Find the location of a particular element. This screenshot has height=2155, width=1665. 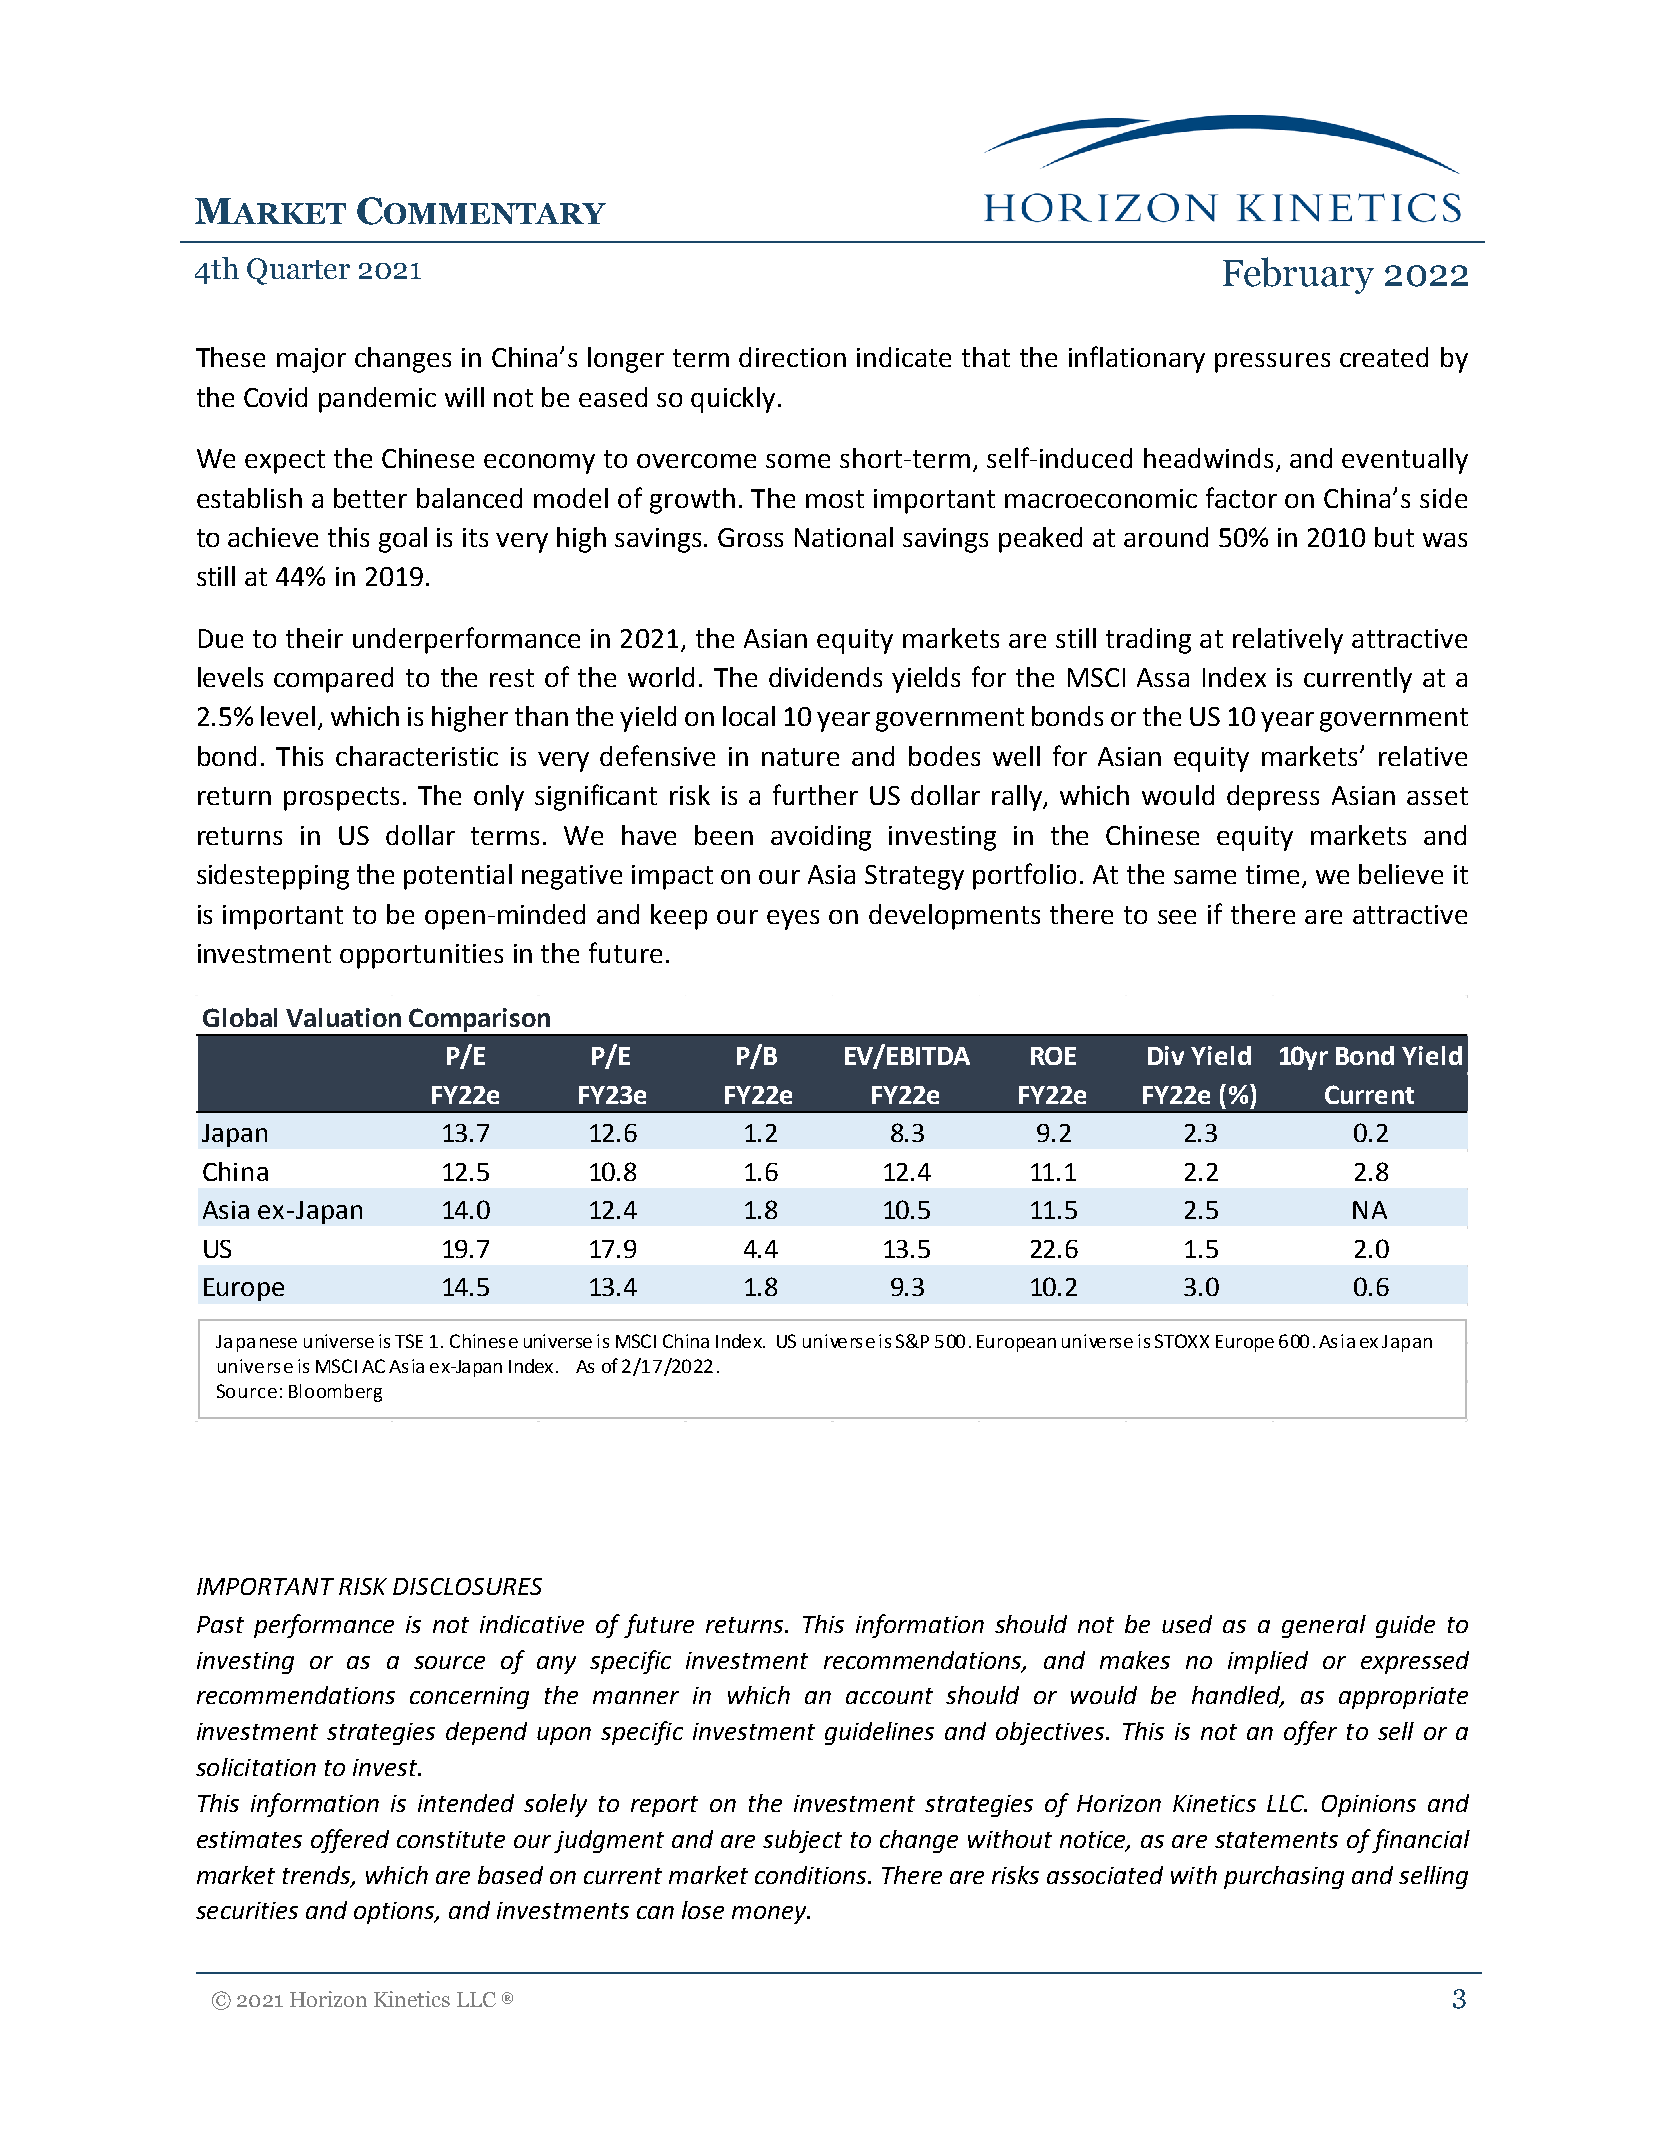

purchasing is located at coordinates (1284, 1877).
